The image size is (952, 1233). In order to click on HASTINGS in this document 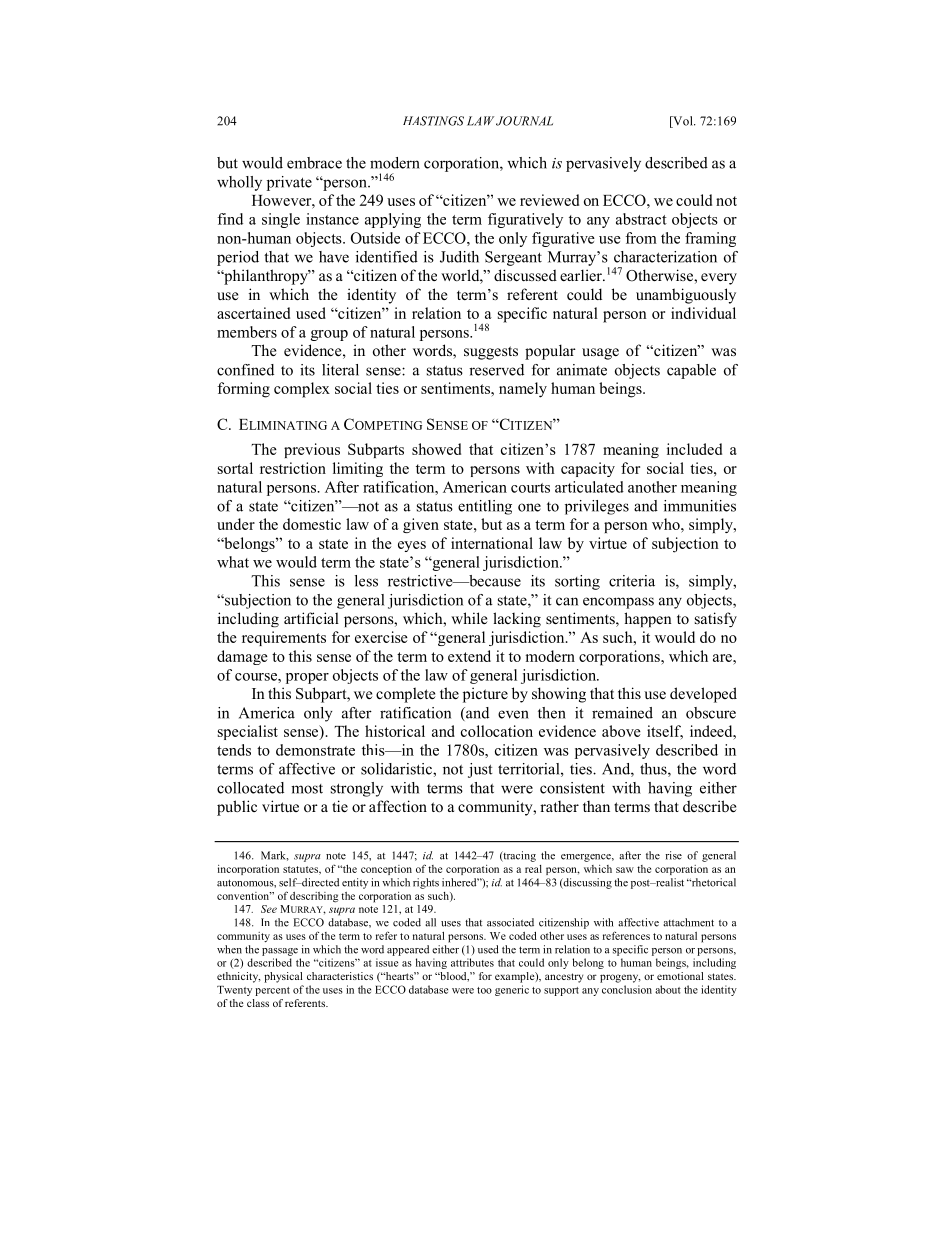, I will do `click(433, 121)`.
